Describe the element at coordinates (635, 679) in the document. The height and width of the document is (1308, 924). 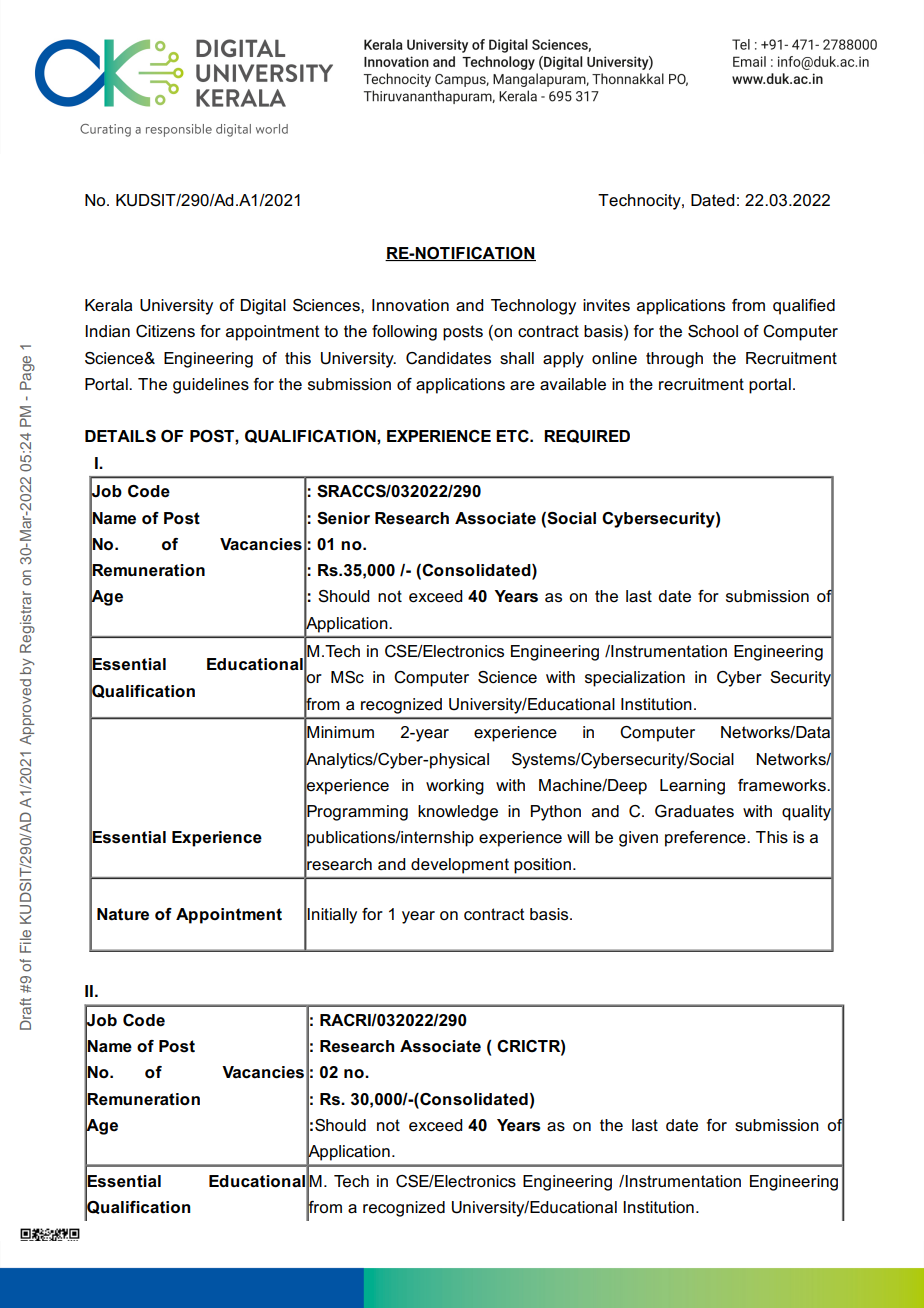
I see `specialization` at that location.
